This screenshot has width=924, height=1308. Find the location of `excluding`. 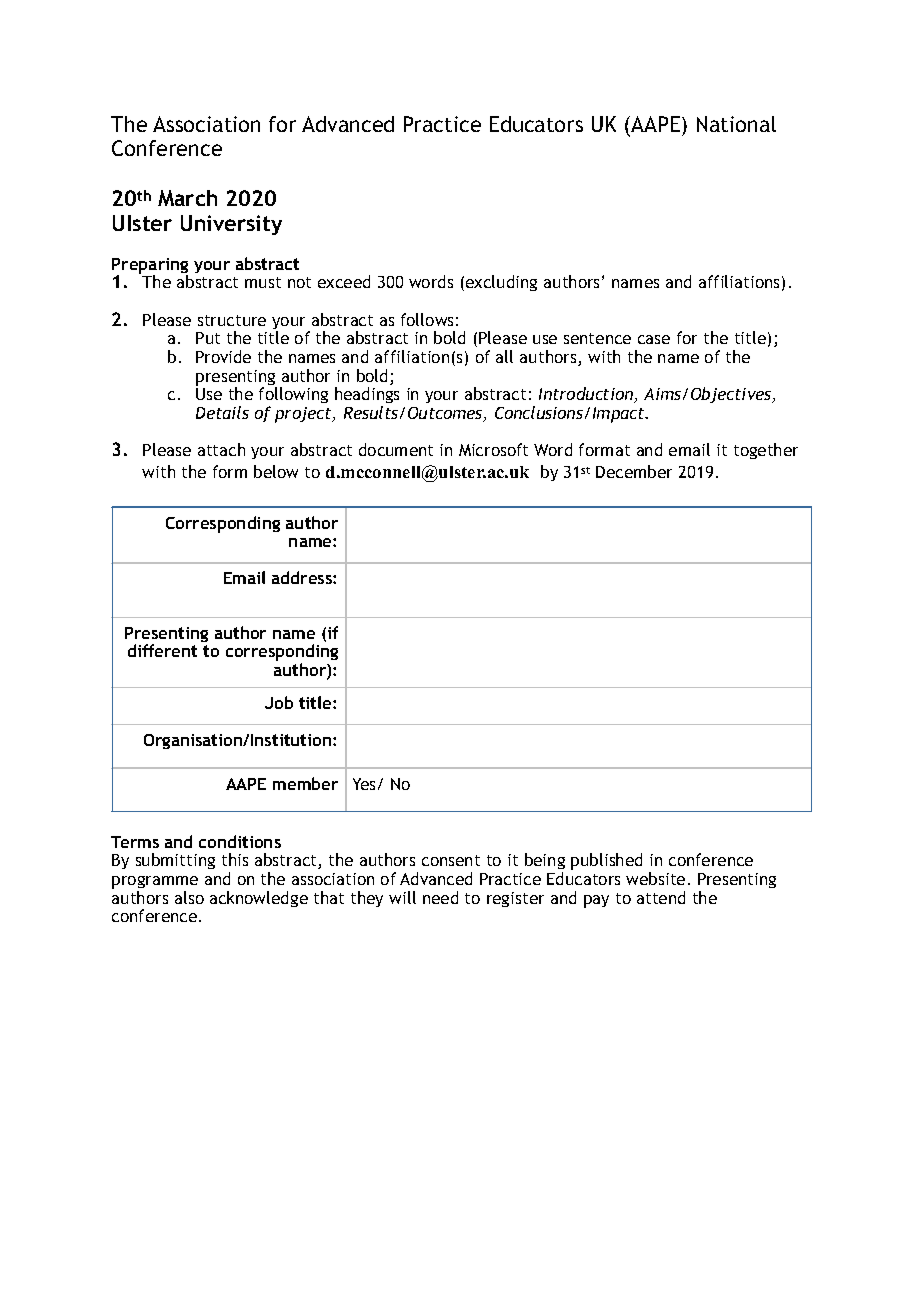

excluding is located at coordinates (501, 283).
